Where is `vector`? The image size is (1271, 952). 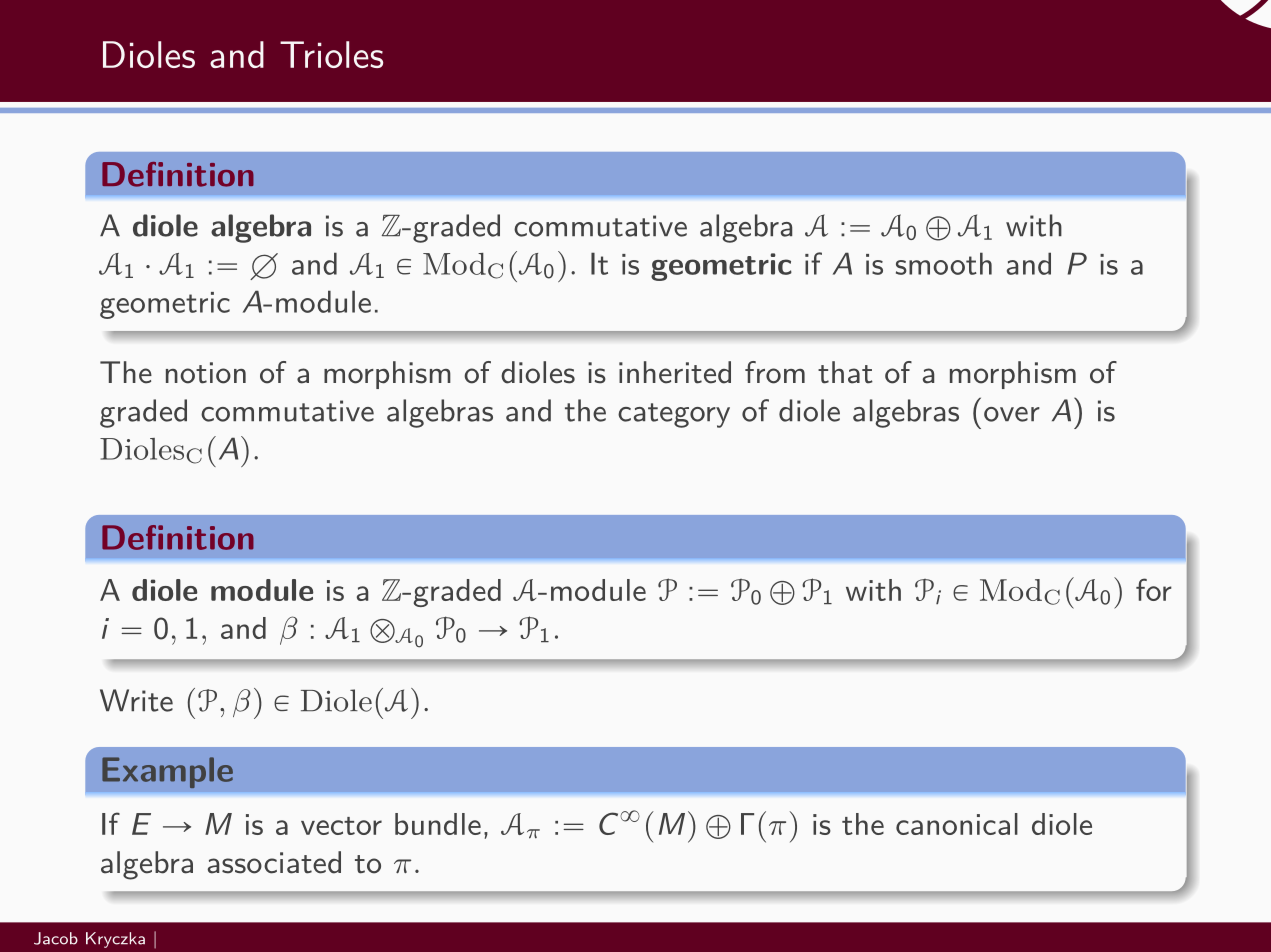 vector is located at coordinates (341, 826).
